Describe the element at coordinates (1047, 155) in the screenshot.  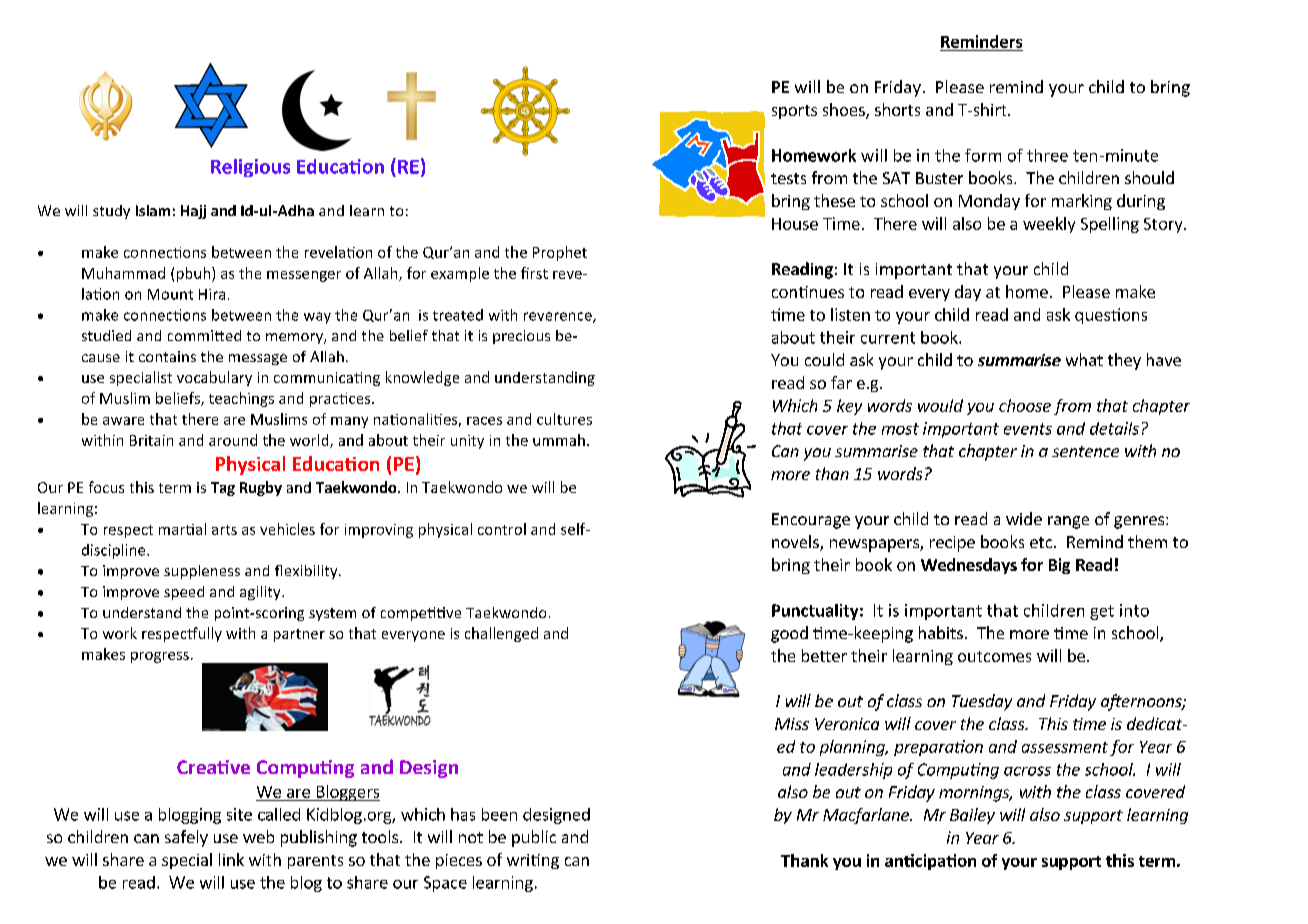
I see `three` at that location.
